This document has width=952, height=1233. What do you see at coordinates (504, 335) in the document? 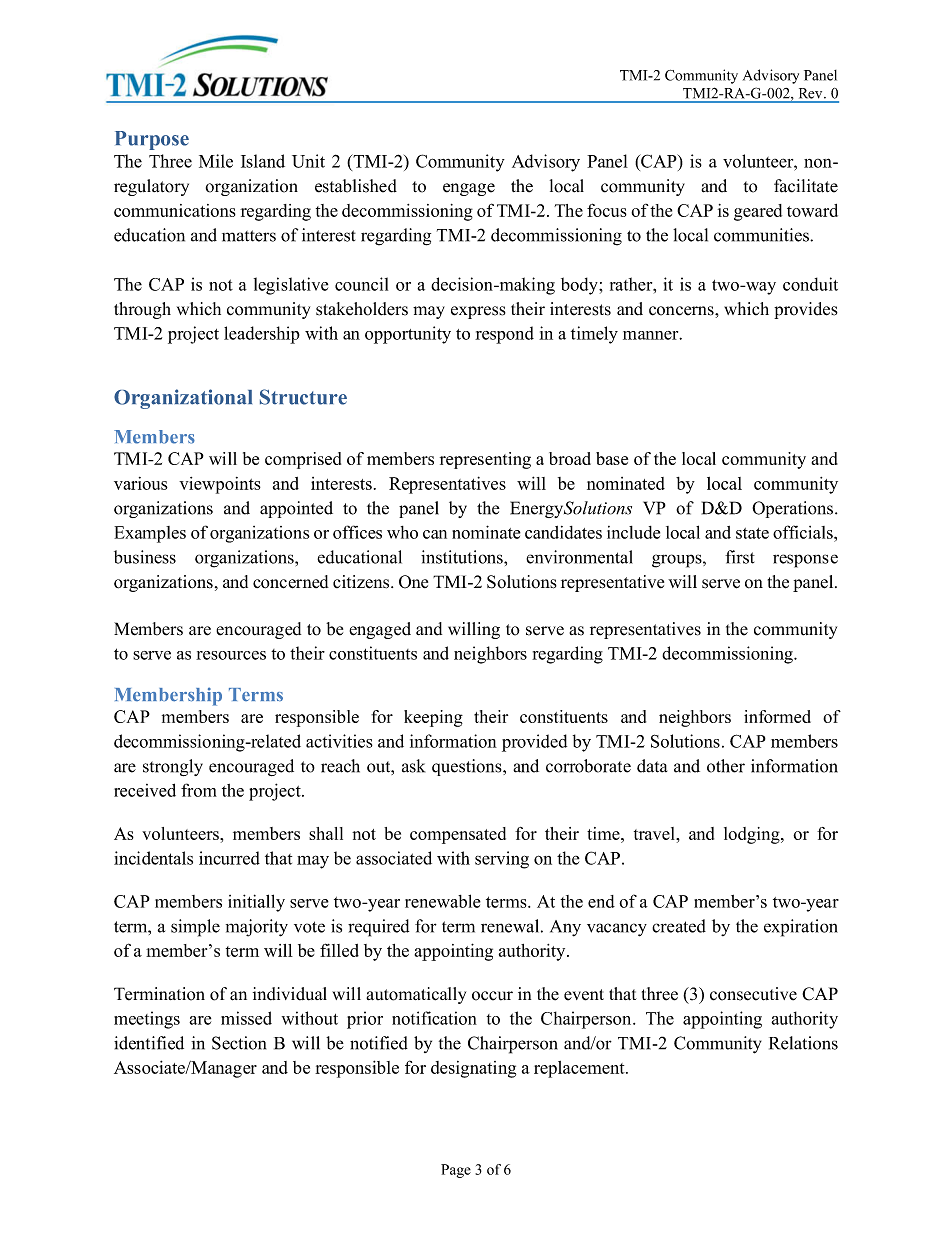
I see `respond` at bounding box center [504, 335].
